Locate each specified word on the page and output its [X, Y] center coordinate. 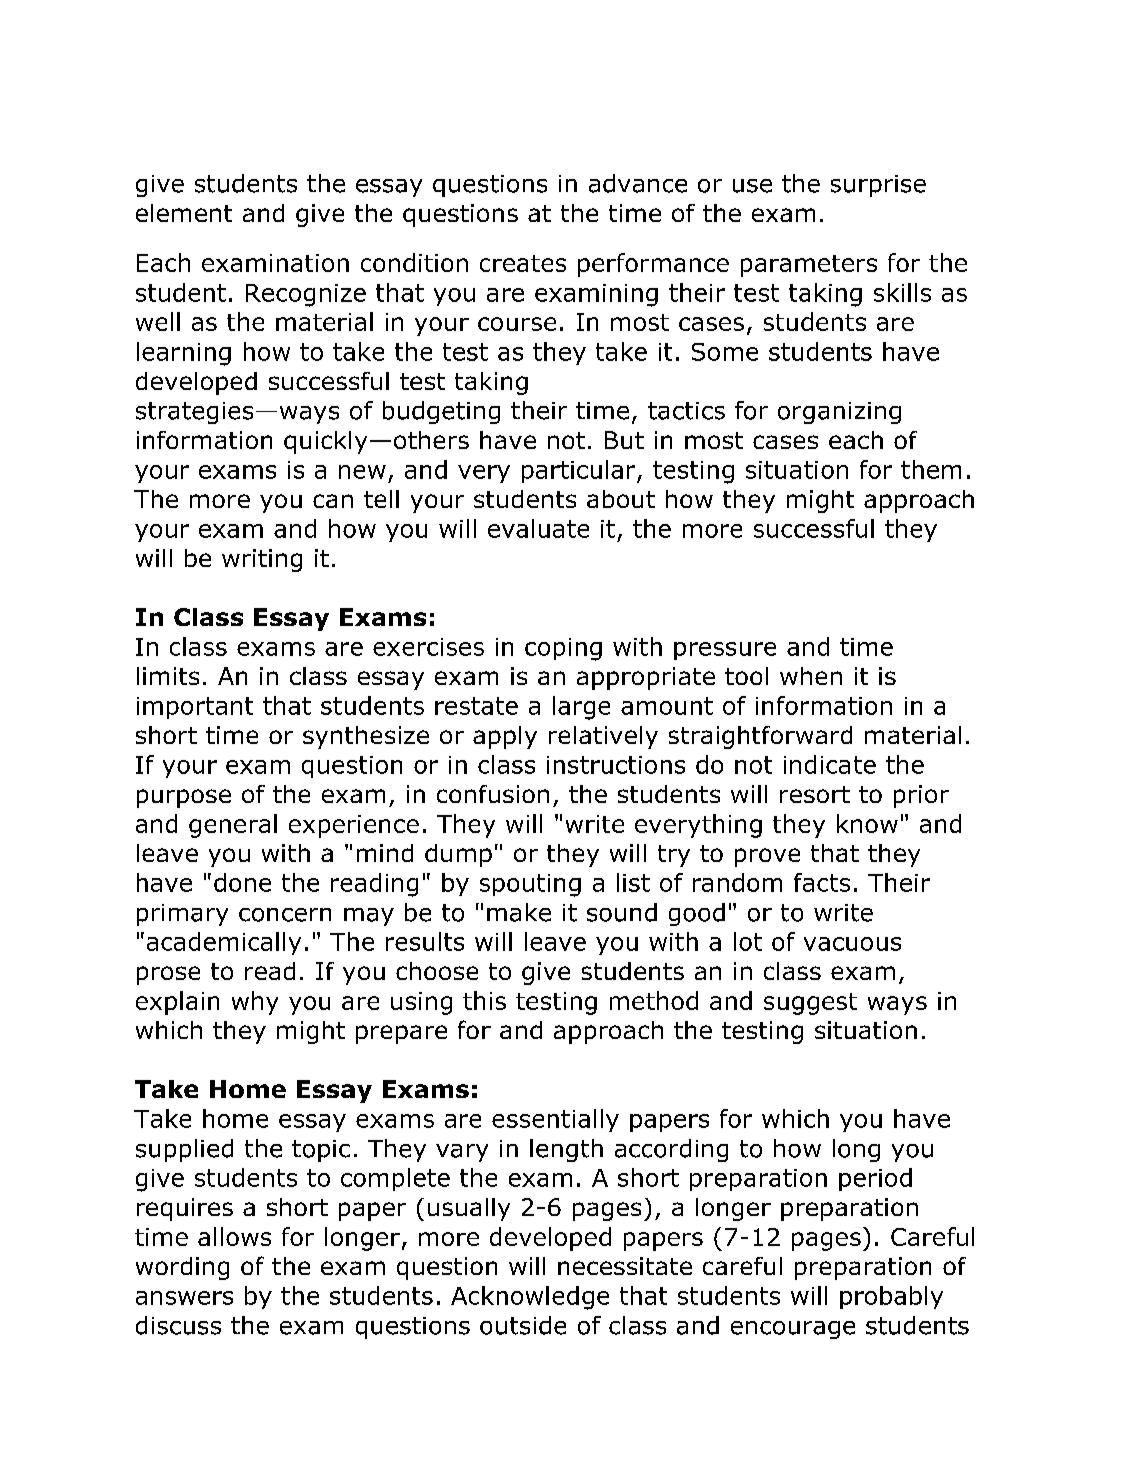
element [184, 213]
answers [184, 1298]
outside [523, 1325]
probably [891, 1297]
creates [523, 263]
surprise [878, 186]
